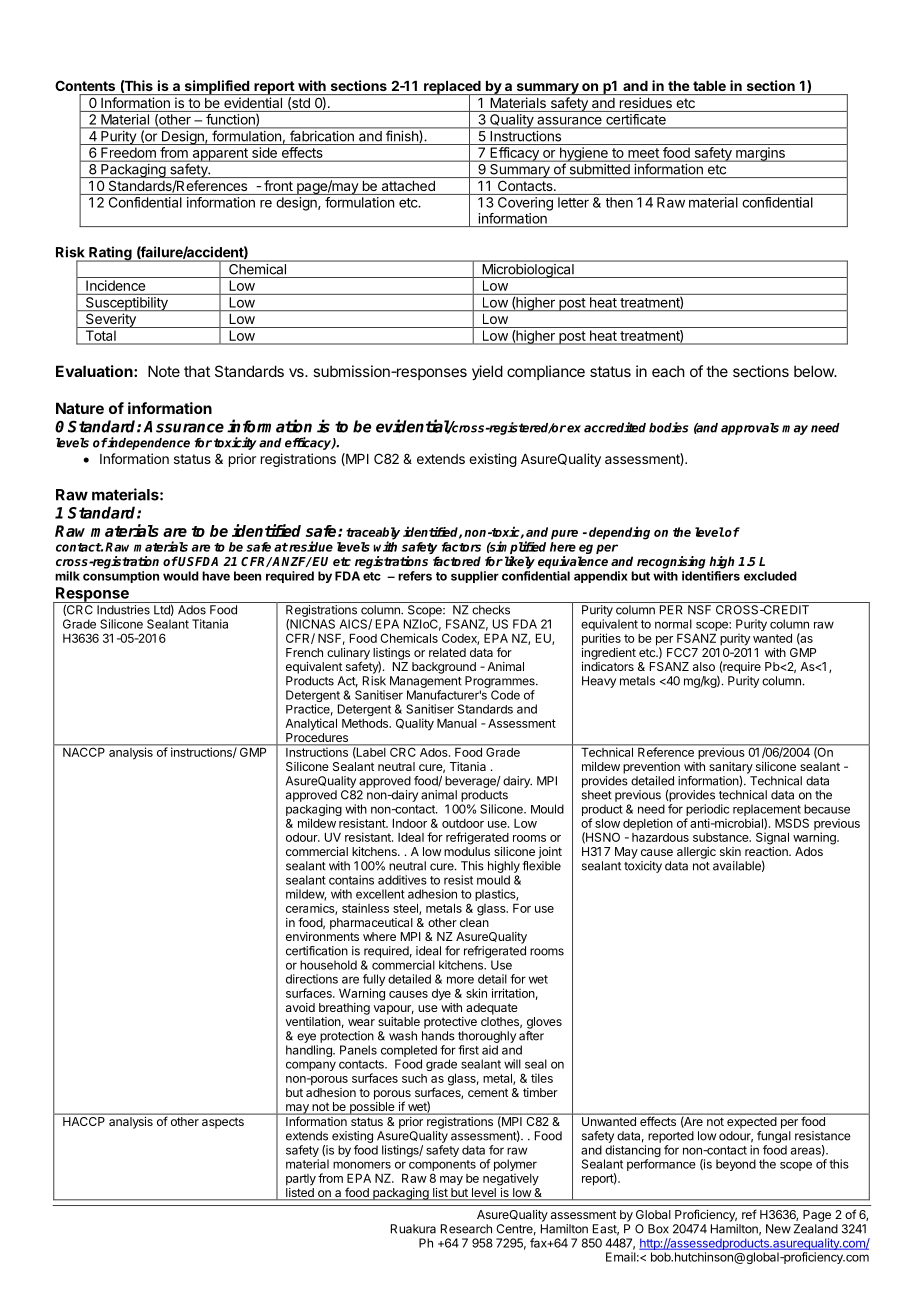 The height and width of the screenshot is (1308, 924). Describe the element at coordinates (181, 576) in the screenshot. I see `would` at that location.
